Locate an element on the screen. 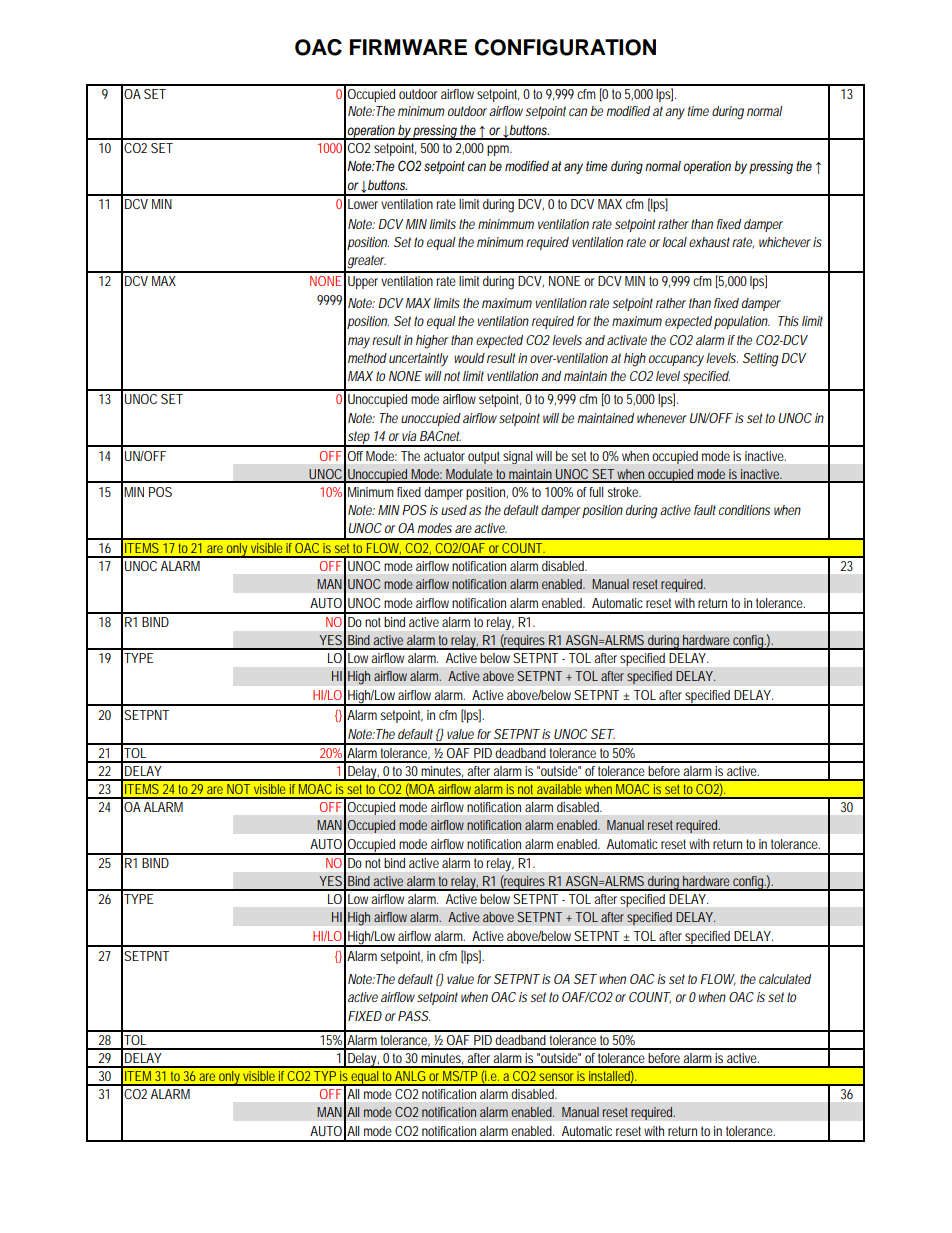 The image size is (952, 1233). exhaust is located at coordinates (711, 242).
